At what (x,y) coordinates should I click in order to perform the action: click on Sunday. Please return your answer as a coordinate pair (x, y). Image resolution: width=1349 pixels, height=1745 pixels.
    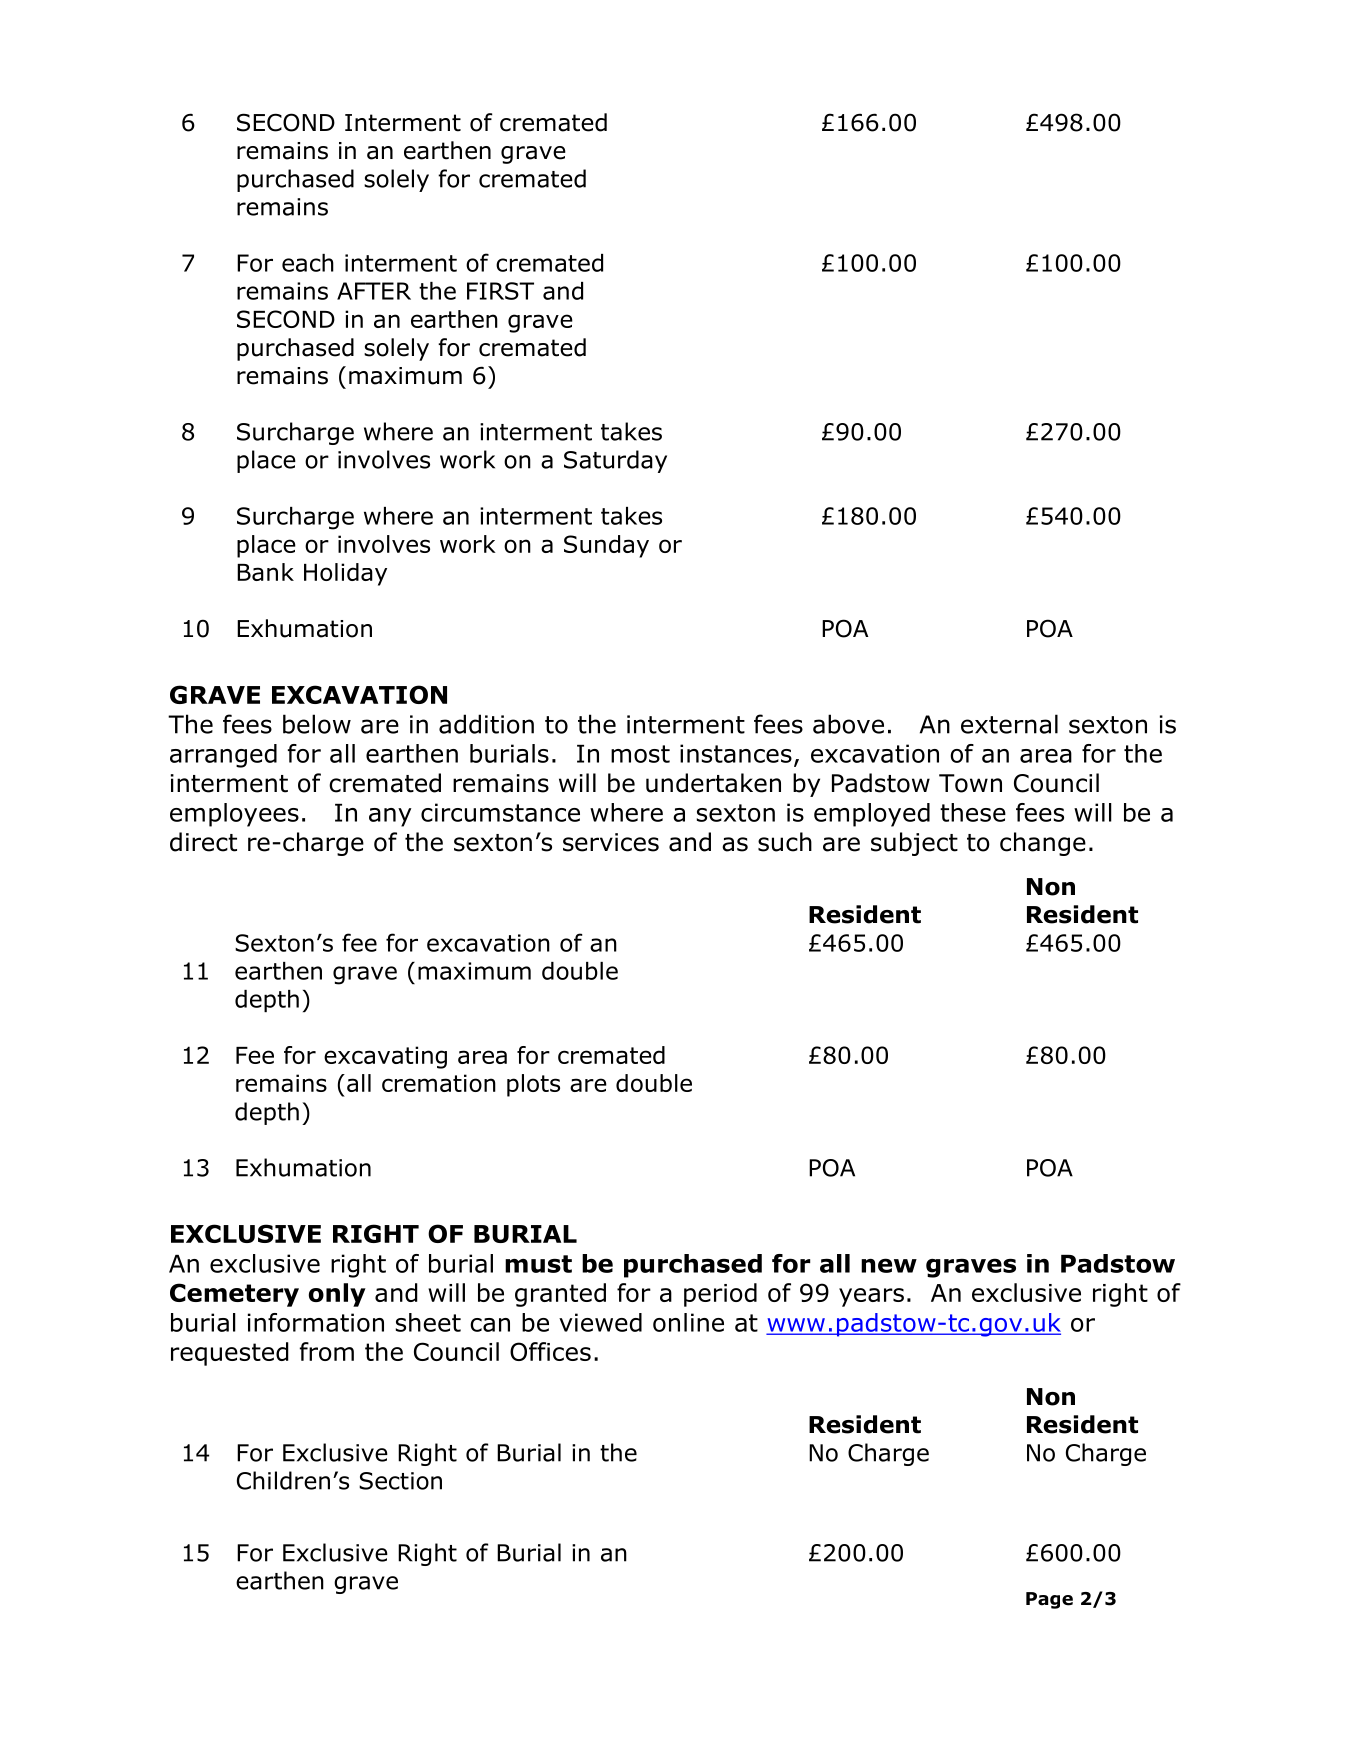
    Looking at the image, I should click on (606, 546).
